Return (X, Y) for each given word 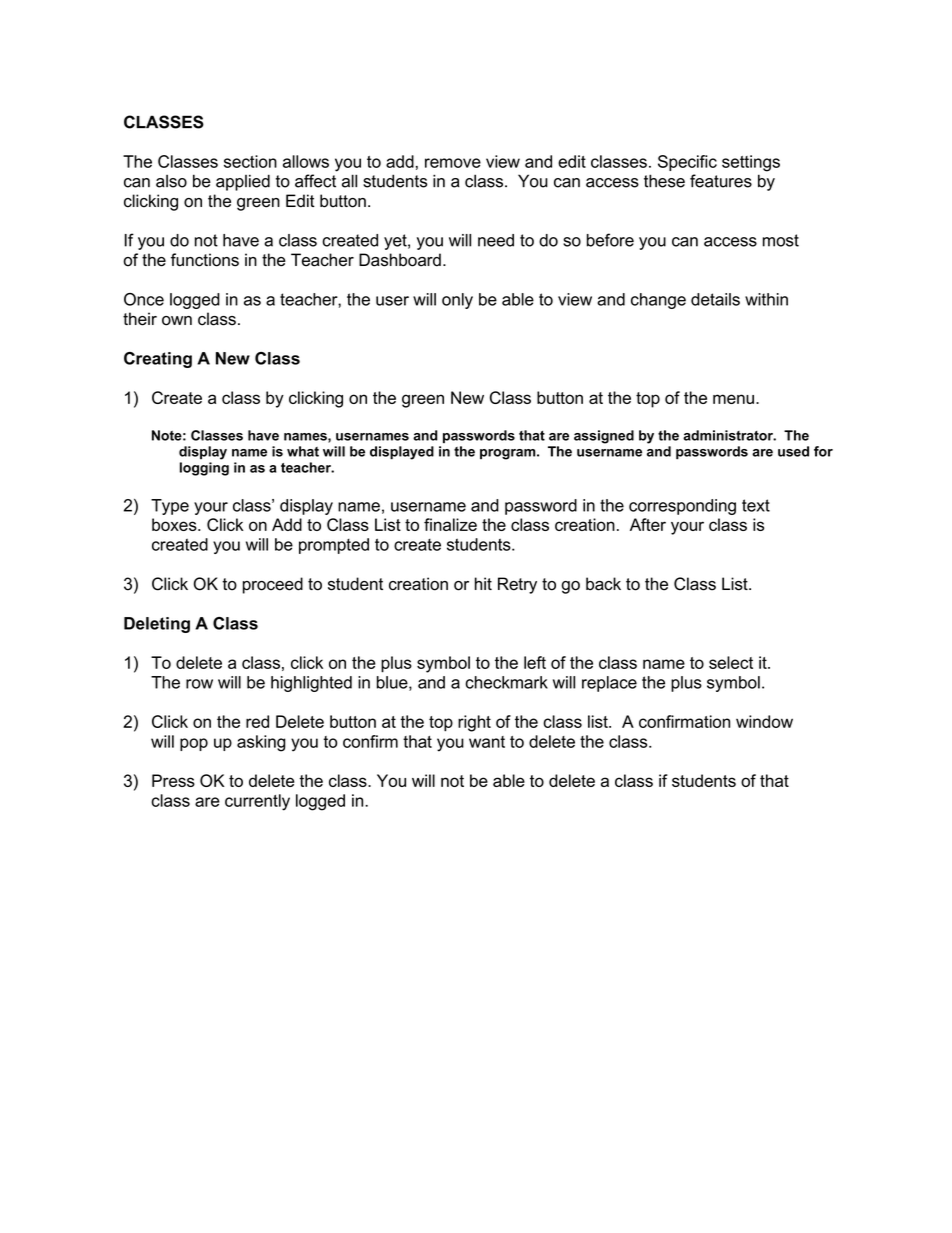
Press (173, 780)
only (457, 301)
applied (243, 182)
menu (733, 399)
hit (483, 583)
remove (453, 163)
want (487, 742)
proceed (273, 585)
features (721, 181)
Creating (158, 360)
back (603, 584)
